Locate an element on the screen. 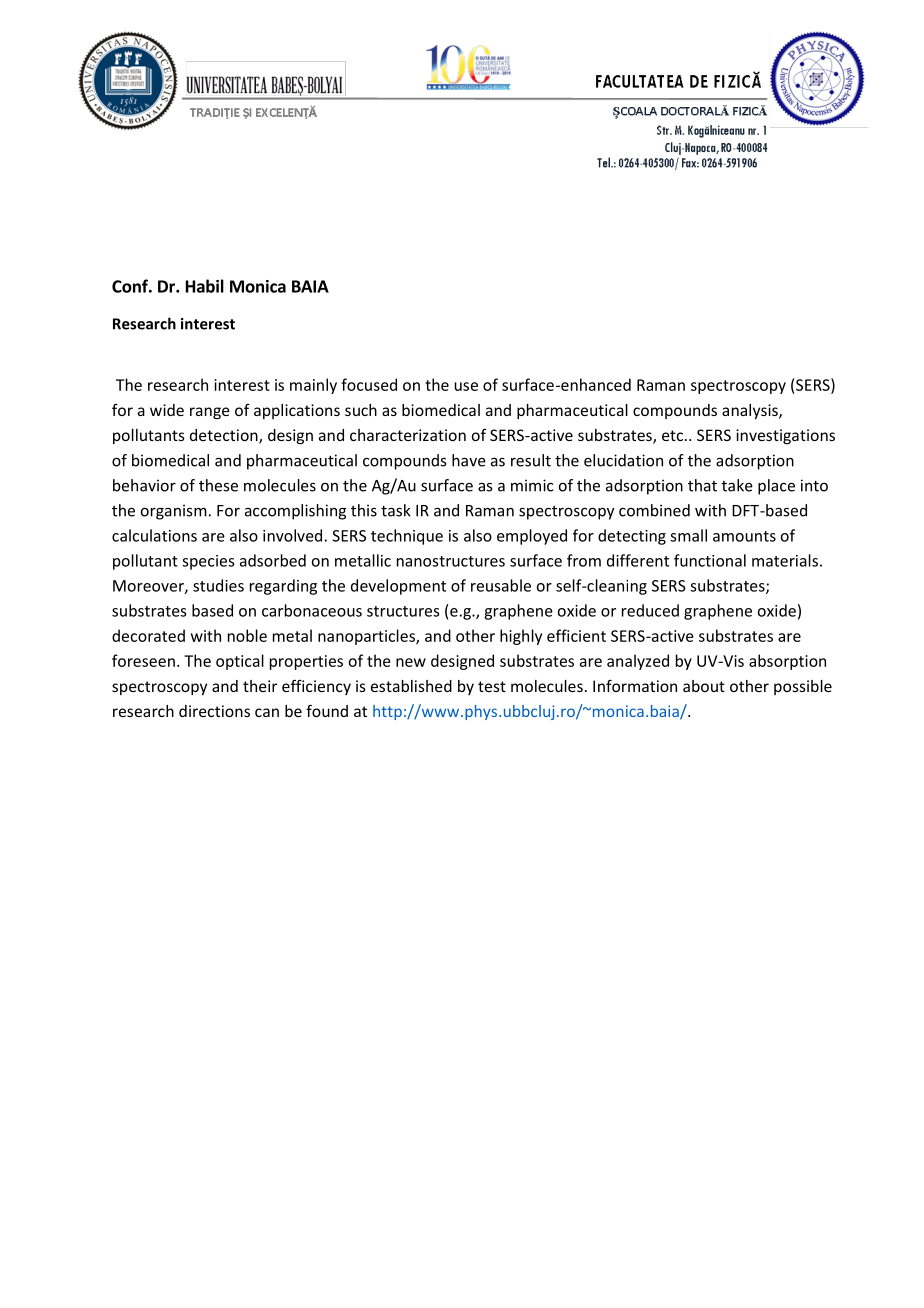 This screenshot has height=1308, width=924. reduced is located at coordinates (650, 610).
